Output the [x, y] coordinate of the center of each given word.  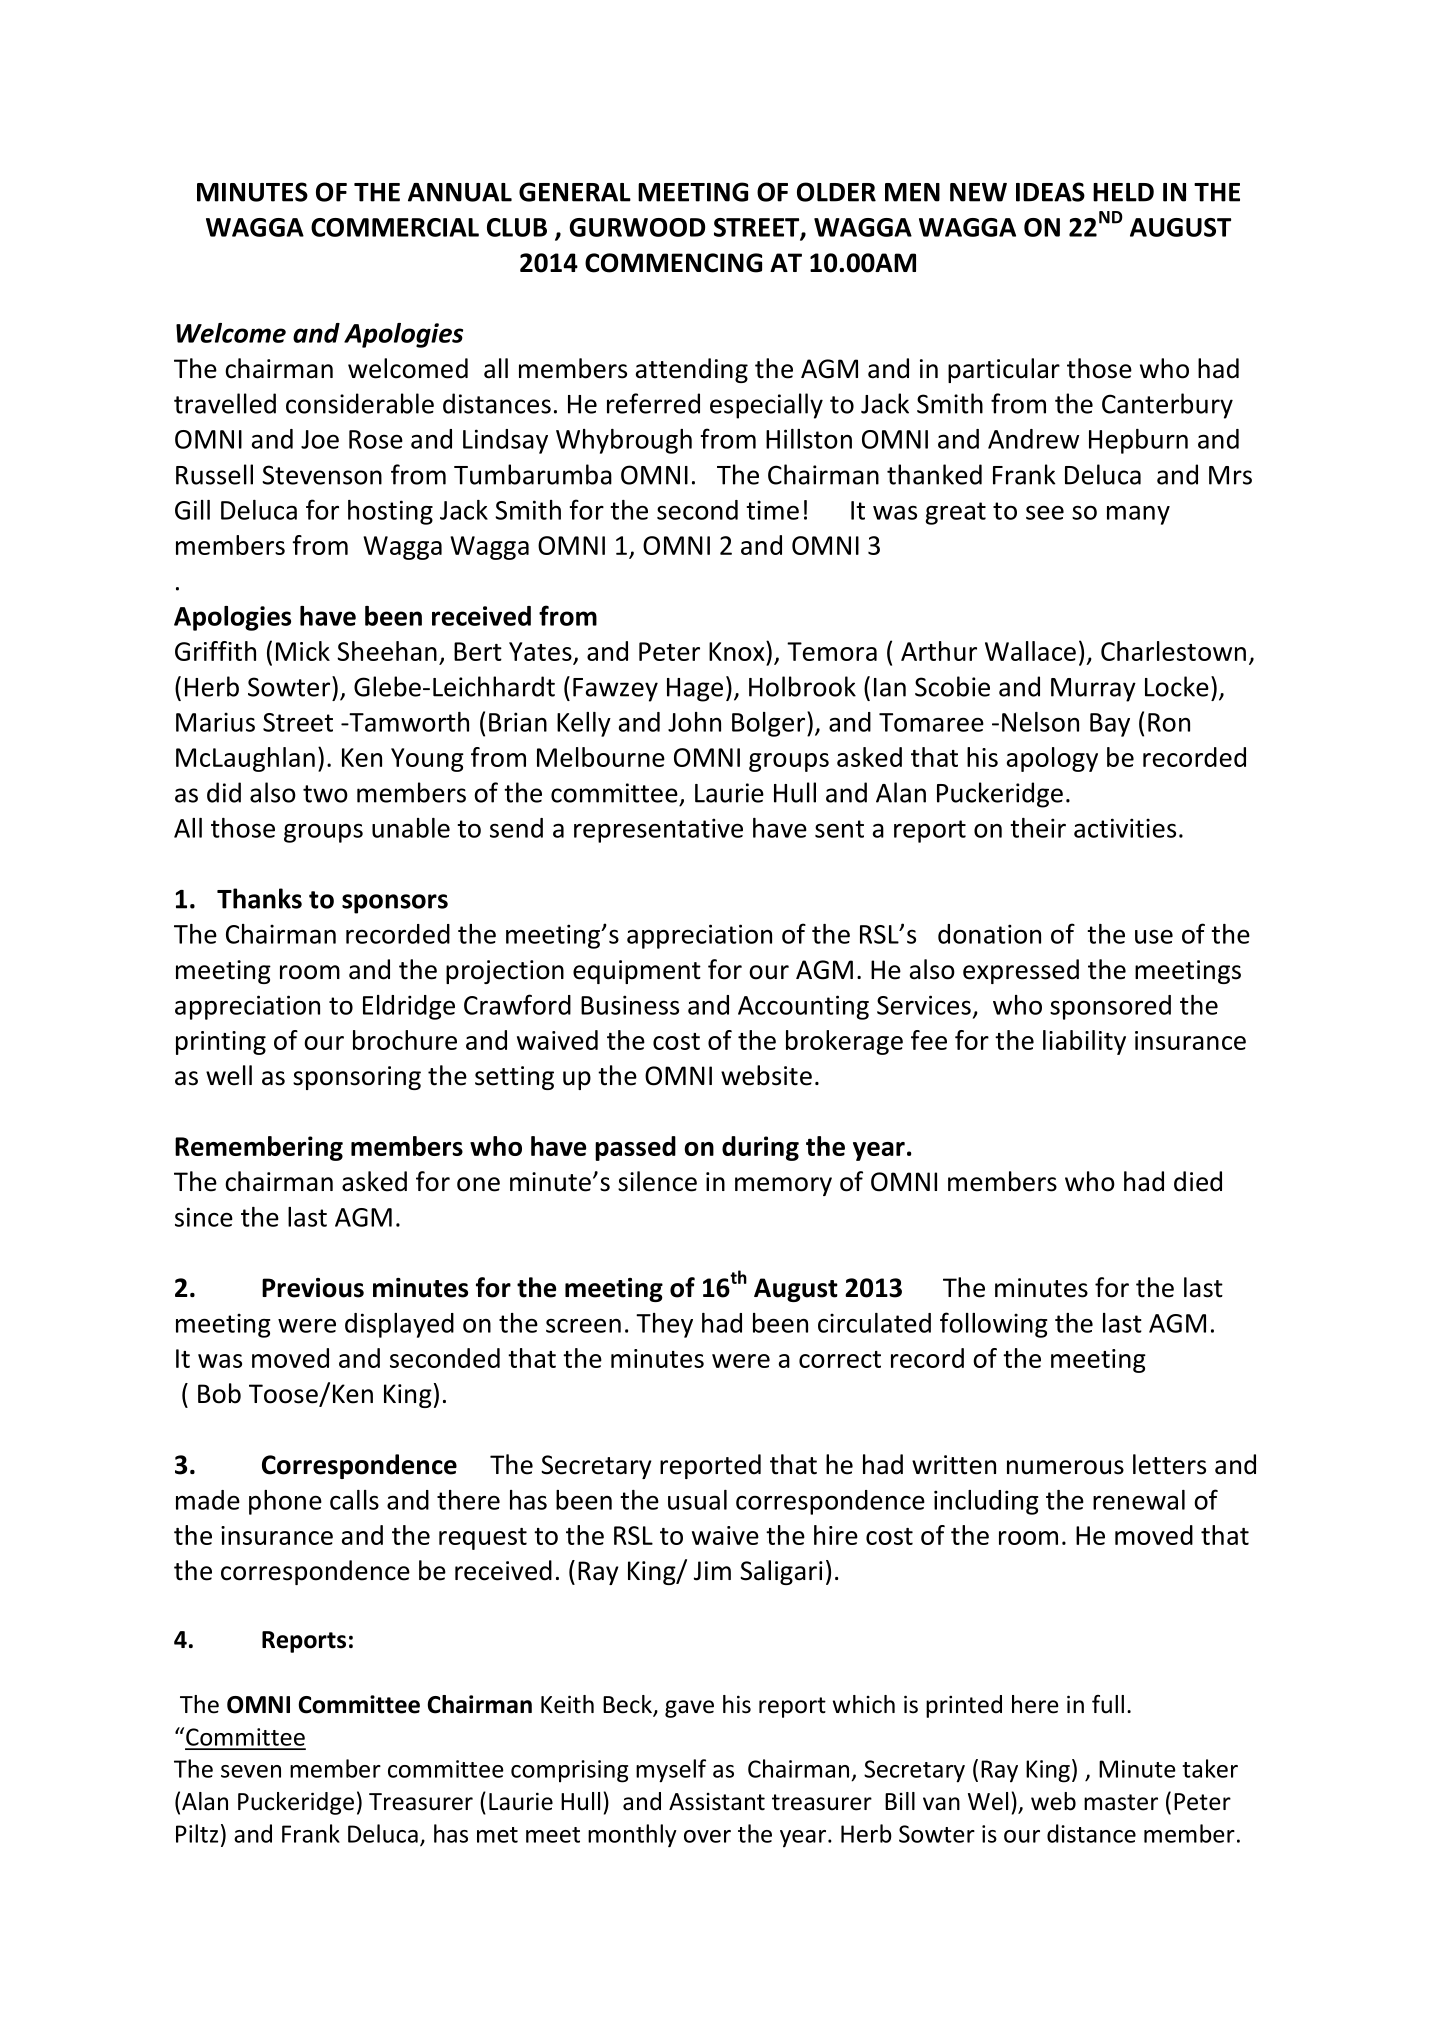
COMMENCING [673, 263]
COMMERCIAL [395, 227]
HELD [1123, 192]
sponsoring [357, 1078]
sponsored [1110, 1007]
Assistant [717, 1802]
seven [251, 1771]
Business [630, 1005]
